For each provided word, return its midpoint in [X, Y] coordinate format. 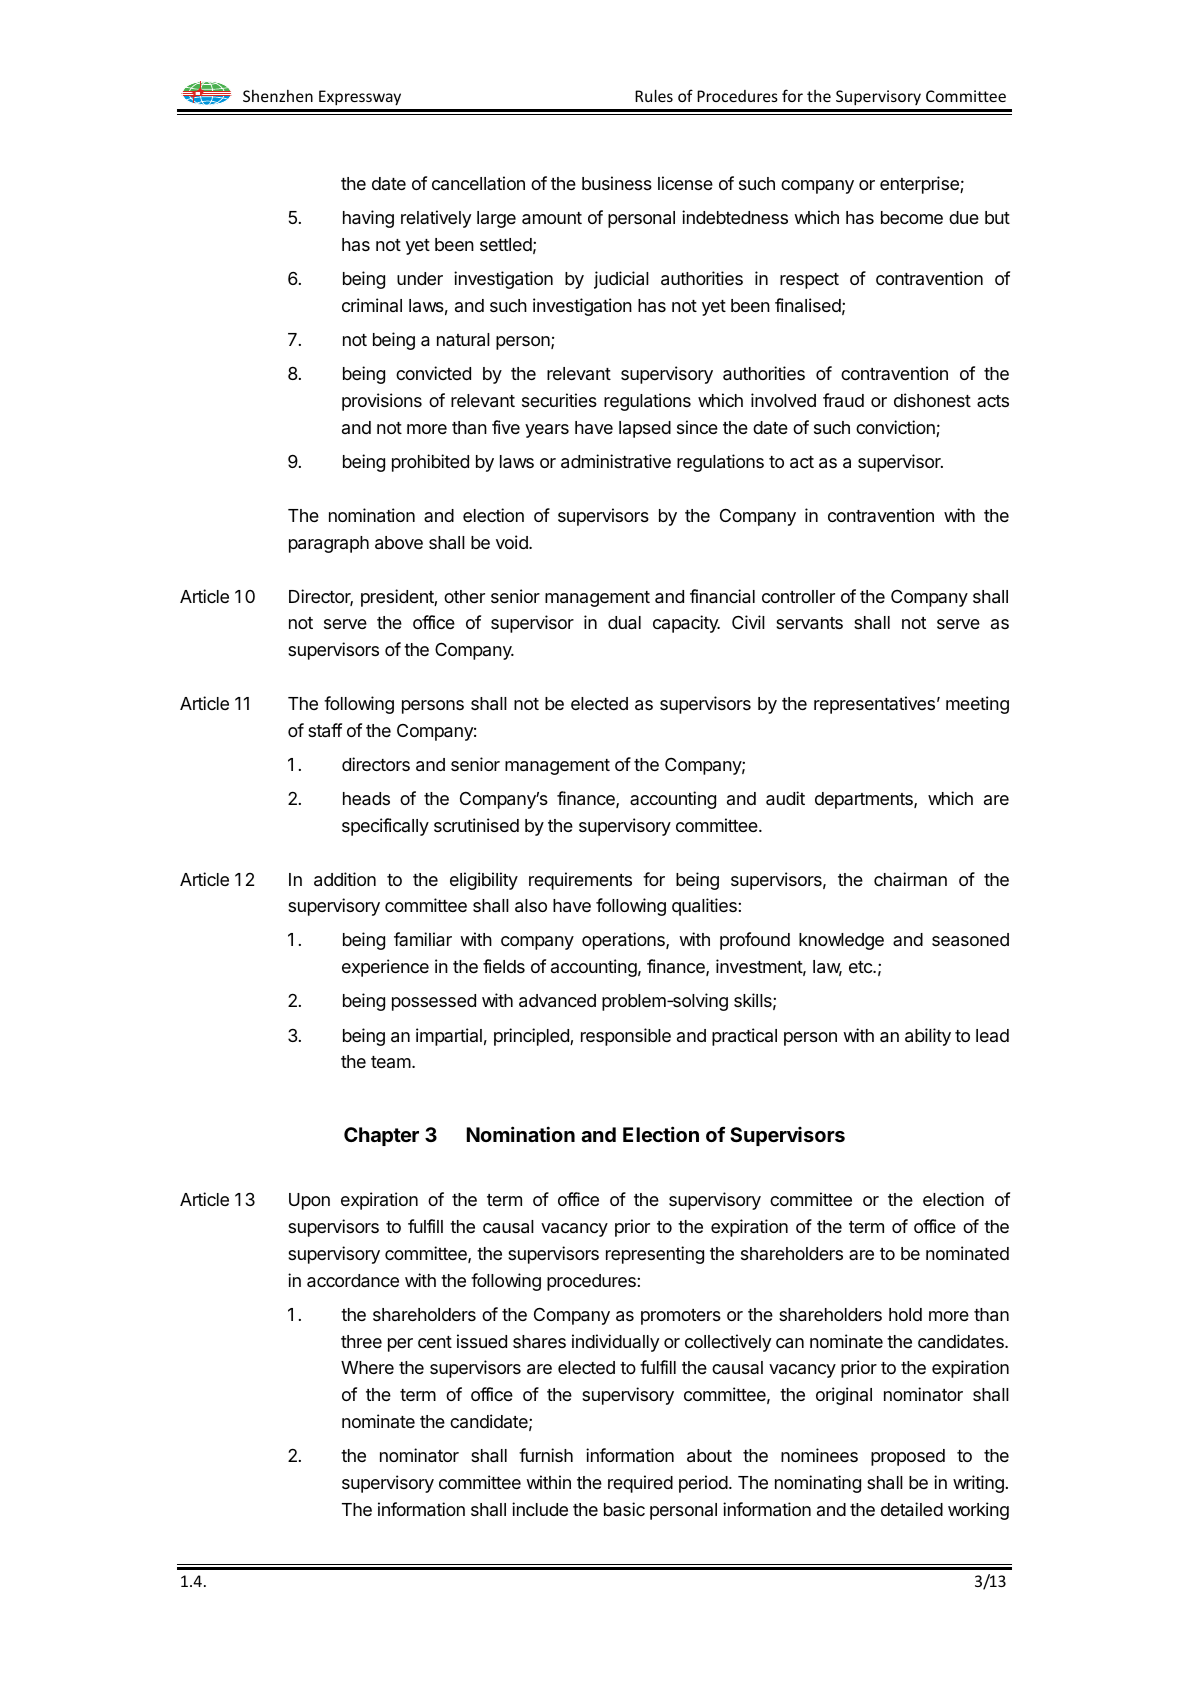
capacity [686, 624]
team [392, 1062]
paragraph [329, 544]
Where [367, 1367]
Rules [654, 95]
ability [928, 1037]
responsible [626, 1037]
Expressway [360, 97]
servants [809, 623]
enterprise [920, 185]
